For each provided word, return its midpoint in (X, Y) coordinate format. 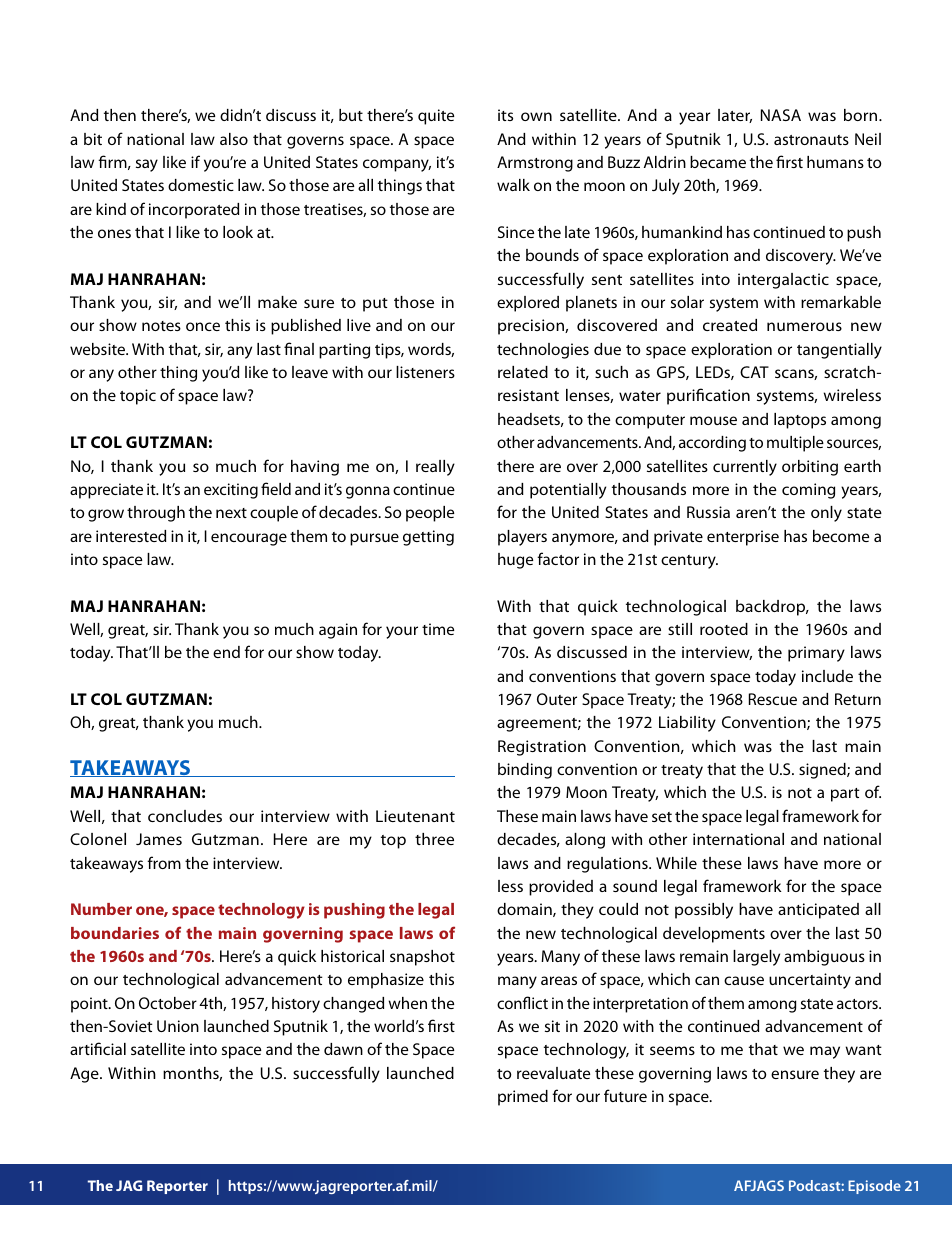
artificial (98, 1048)
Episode (874, 1187)
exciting (231, 491)
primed (523, 1098)
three (434, 839)
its (505, 115)
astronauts (811, 140)
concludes (185, 816)
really (435, 468)
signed (823, 771)
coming (808, 491)
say (147, 165)
